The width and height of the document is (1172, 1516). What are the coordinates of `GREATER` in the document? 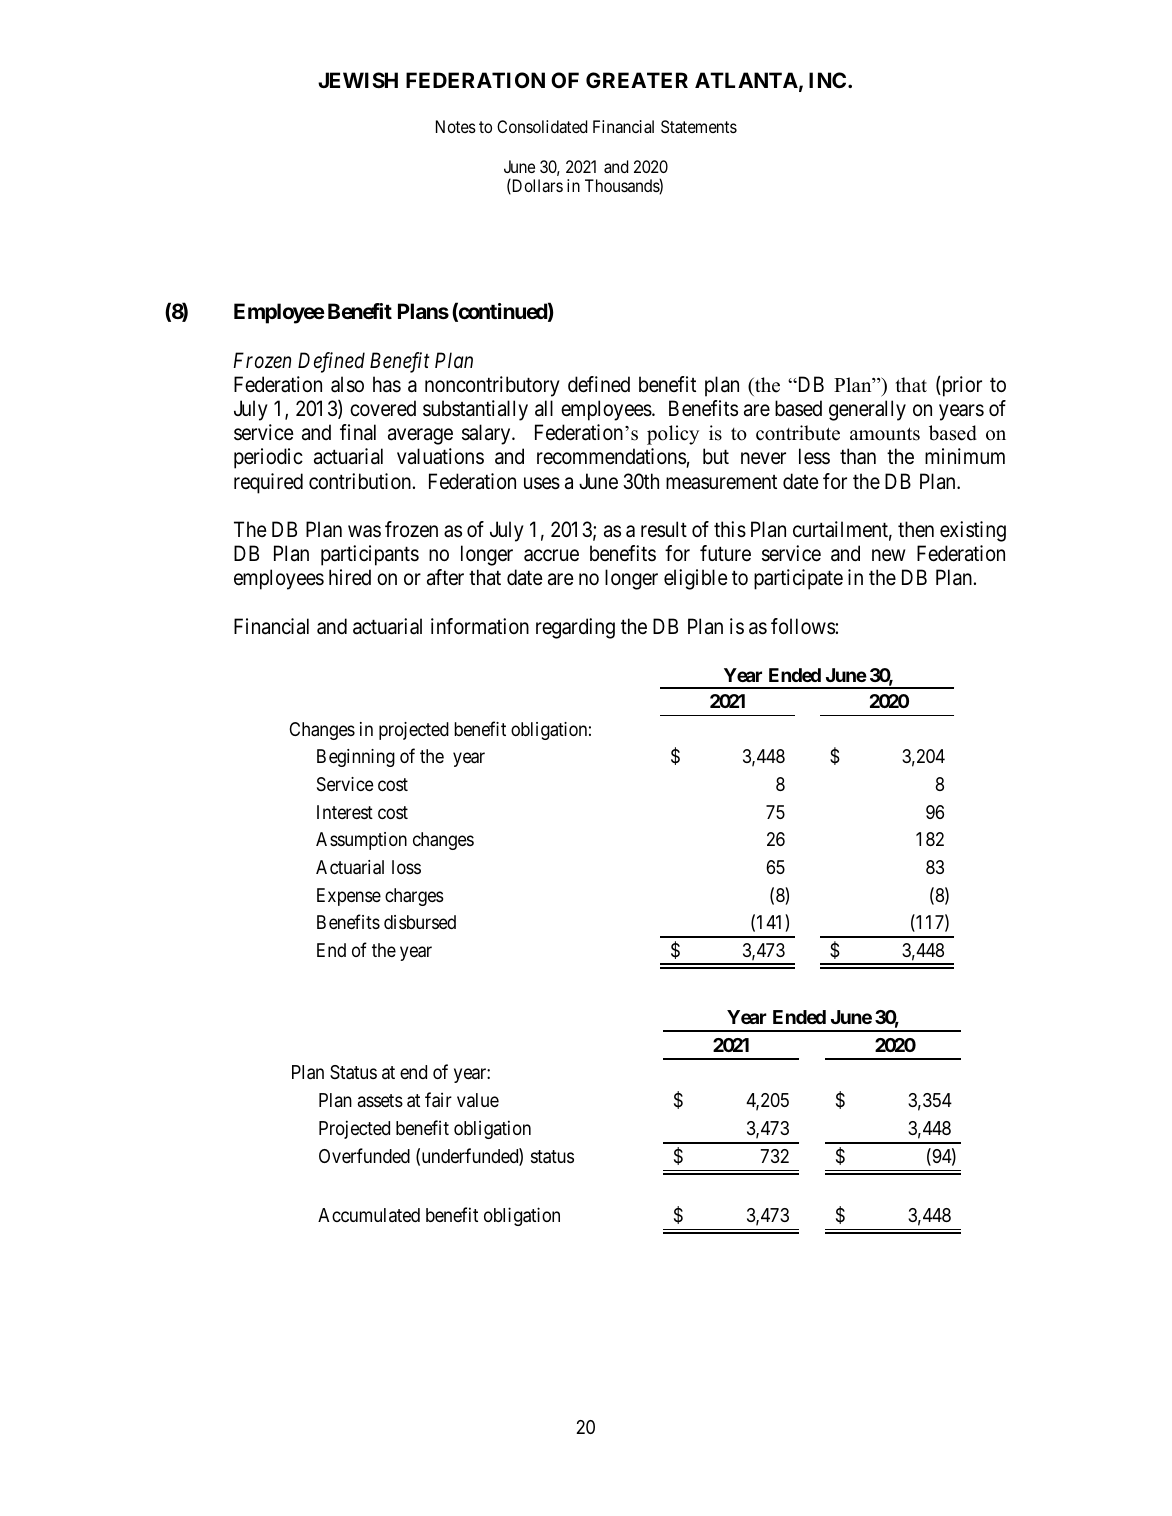 It's located at (637, 80).
